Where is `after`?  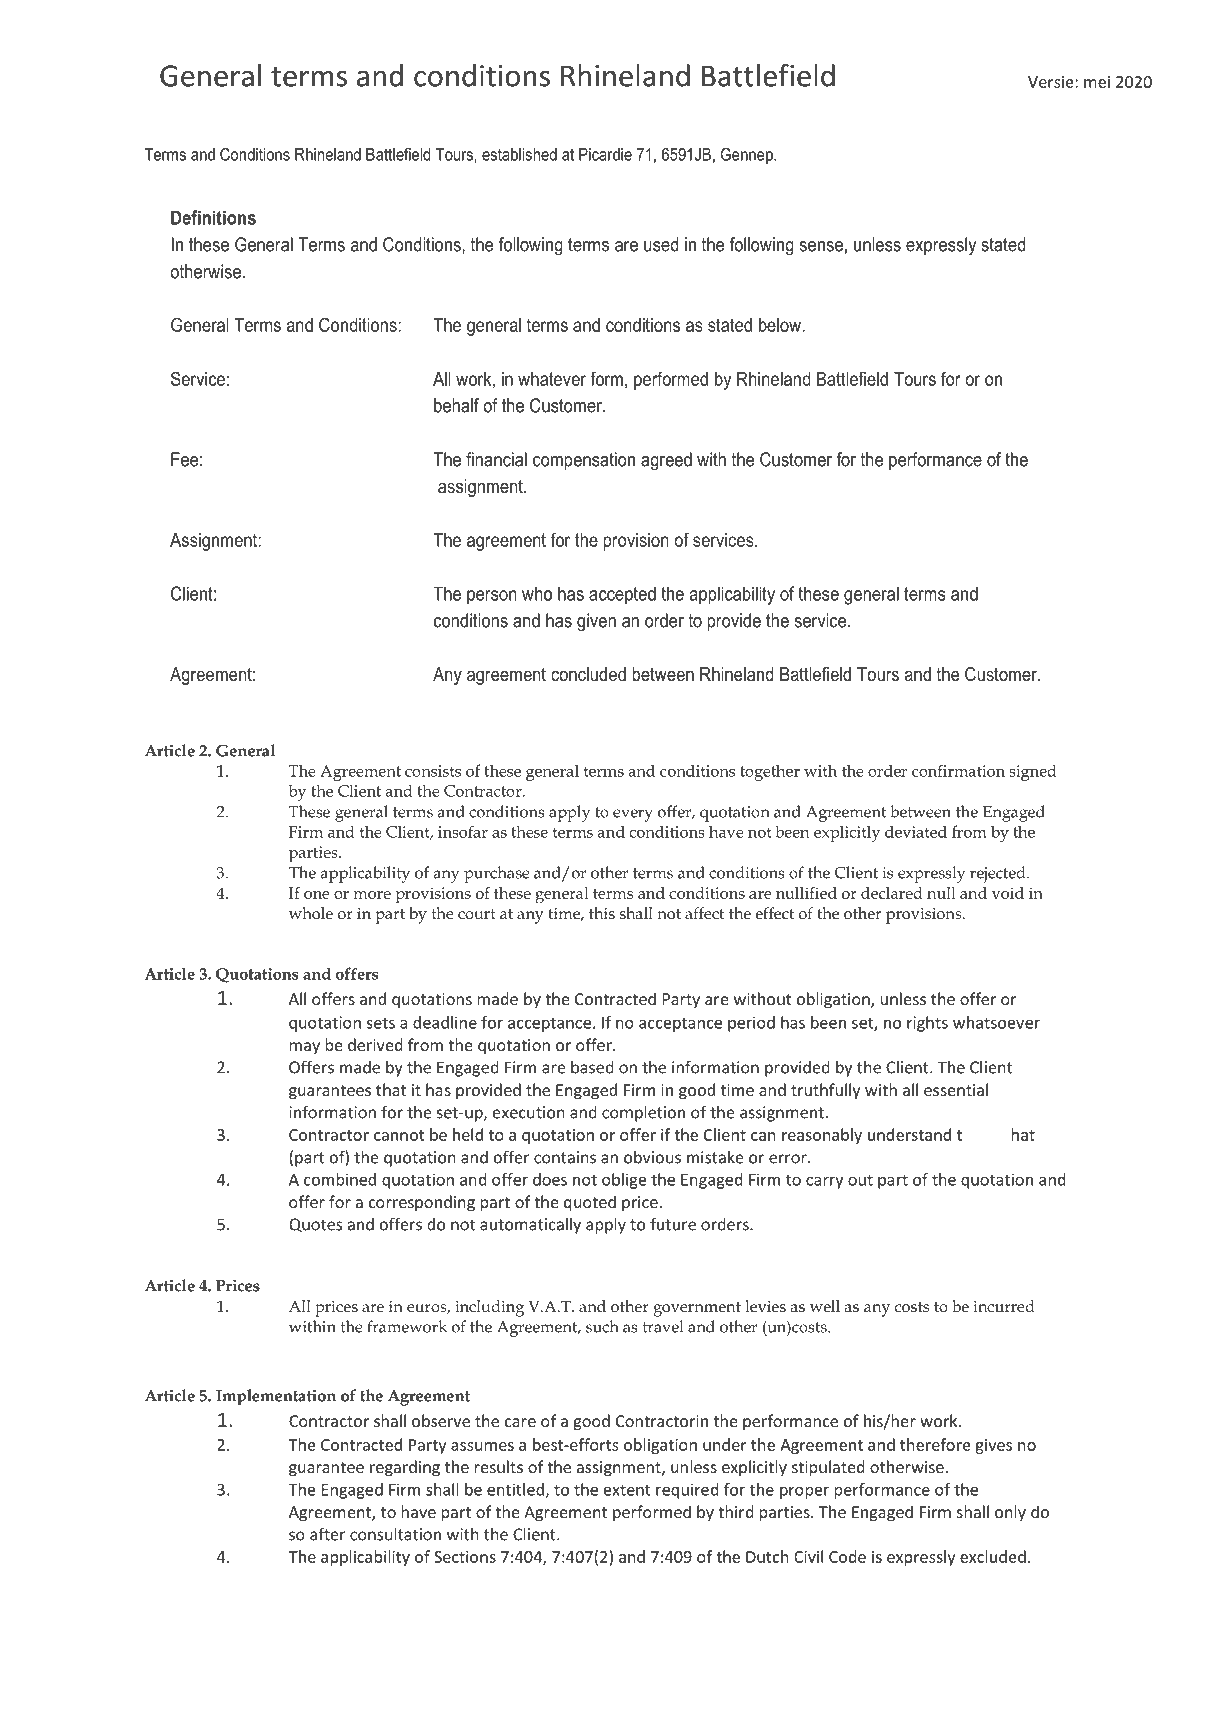 after is located at coordinates (328, 1534).
